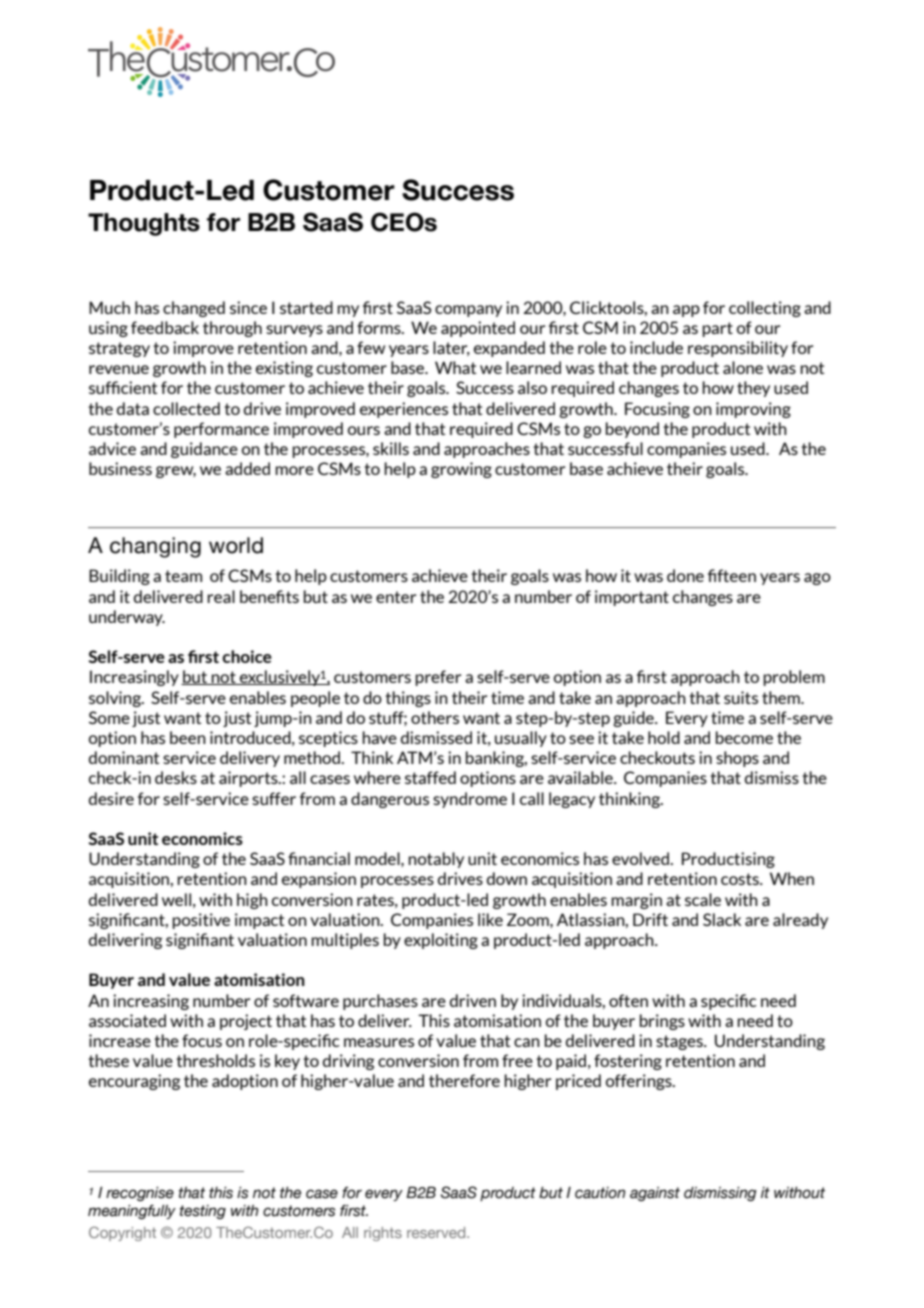 This screenshot has width=924, height=1308. What do you see at coordinates (655, 1194) in the screenshot?
I see `against` at bounding box center [655, 1194].
